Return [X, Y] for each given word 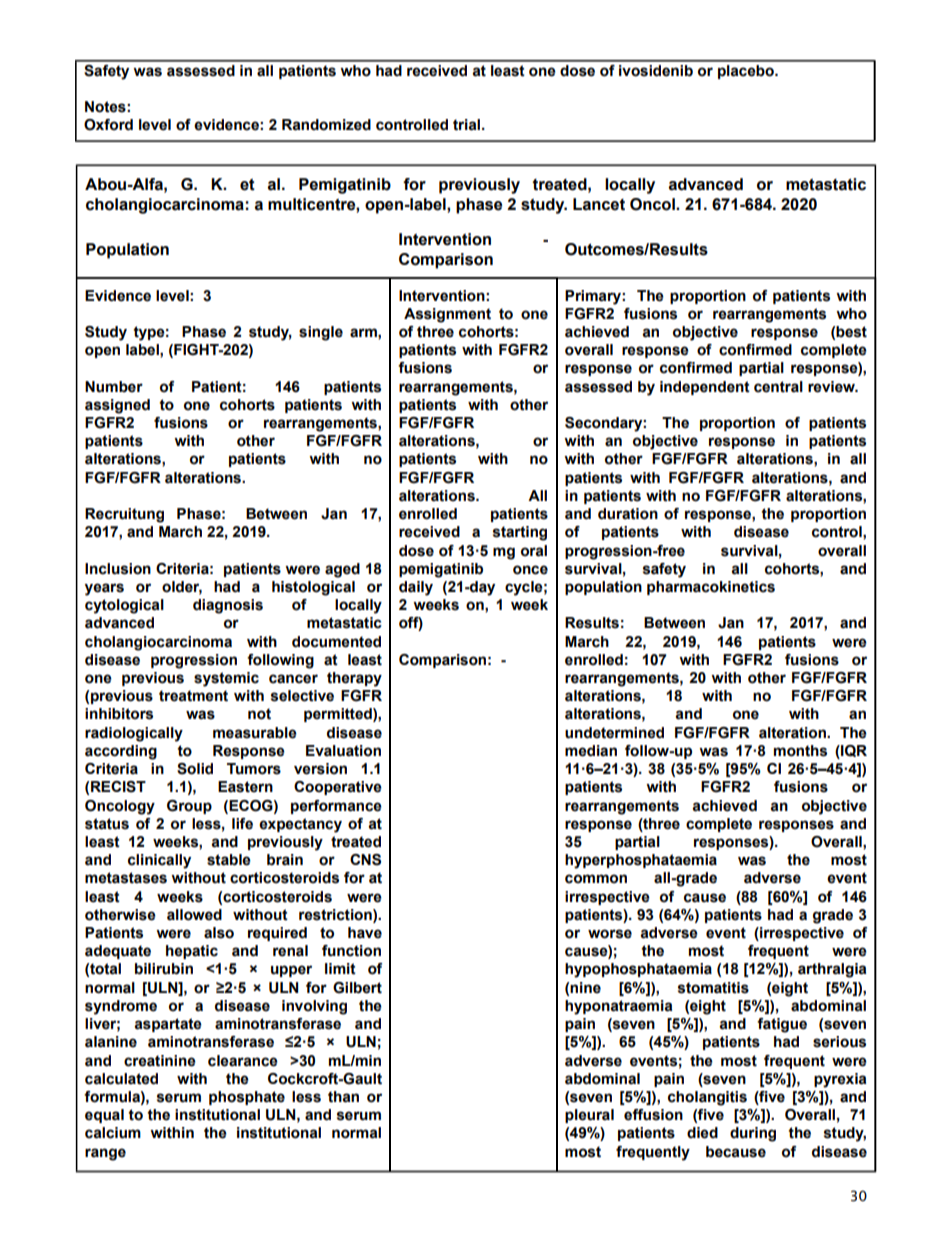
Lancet [599, 204]
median [591, 751]
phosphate [247, 1098]
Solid [195, 769]
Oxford [108, 125]
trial [466, 125]
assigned [117, 406]
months [800, 751]
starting [520, 533]
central [778, 387]
